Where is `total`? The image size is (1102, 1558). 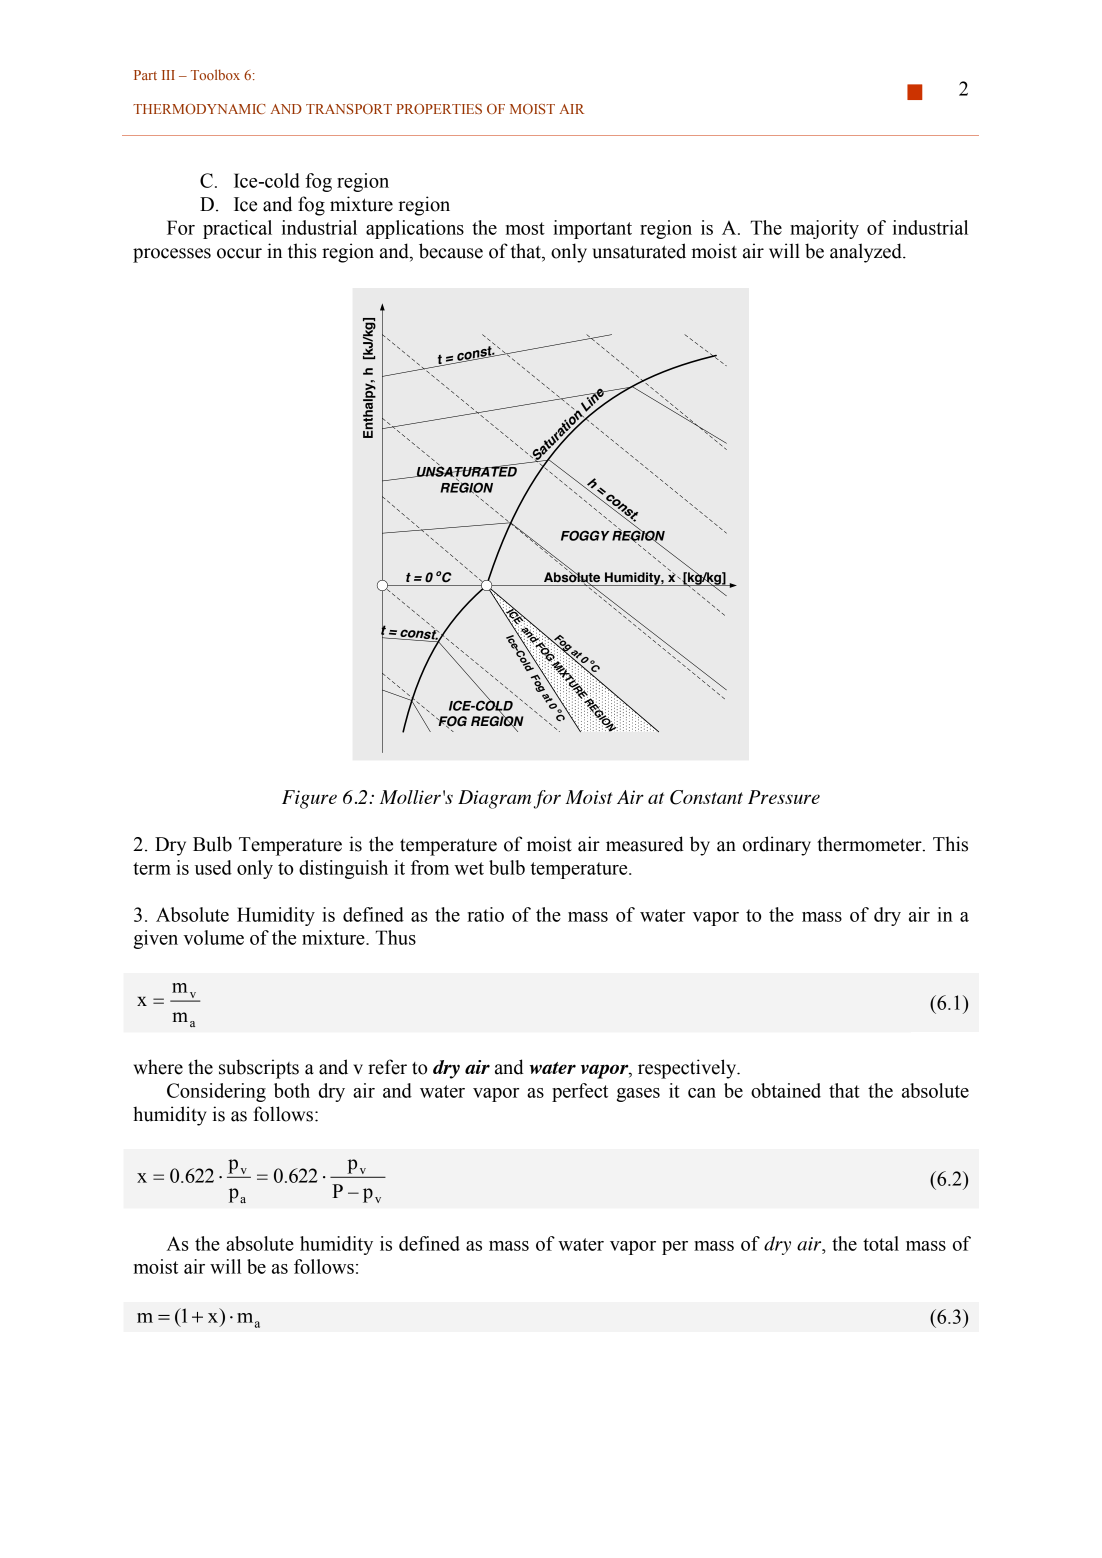
total is located at coordinates (881, 1243).
